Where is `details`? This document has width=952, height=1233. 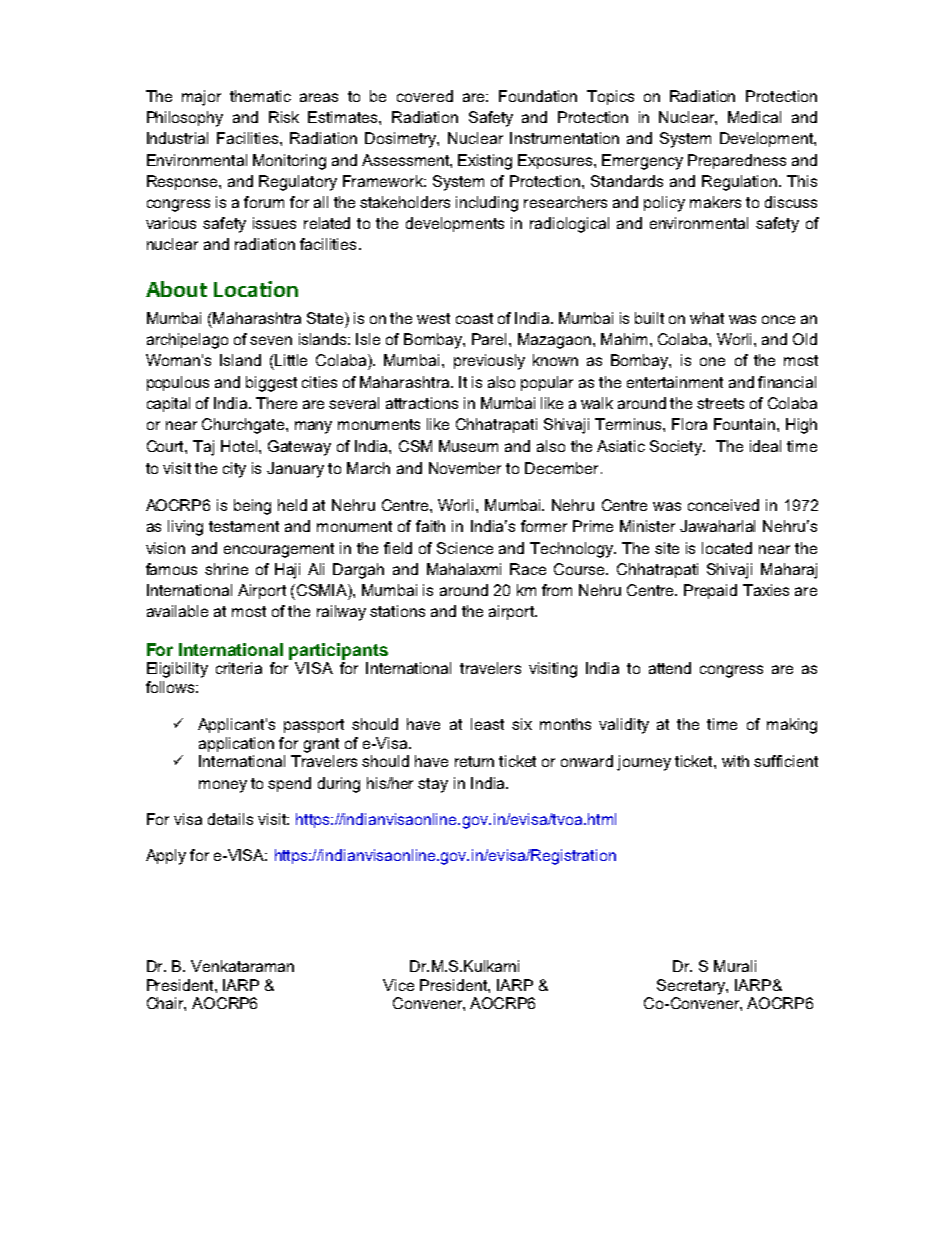
details is located at coordinates (230, 819).
